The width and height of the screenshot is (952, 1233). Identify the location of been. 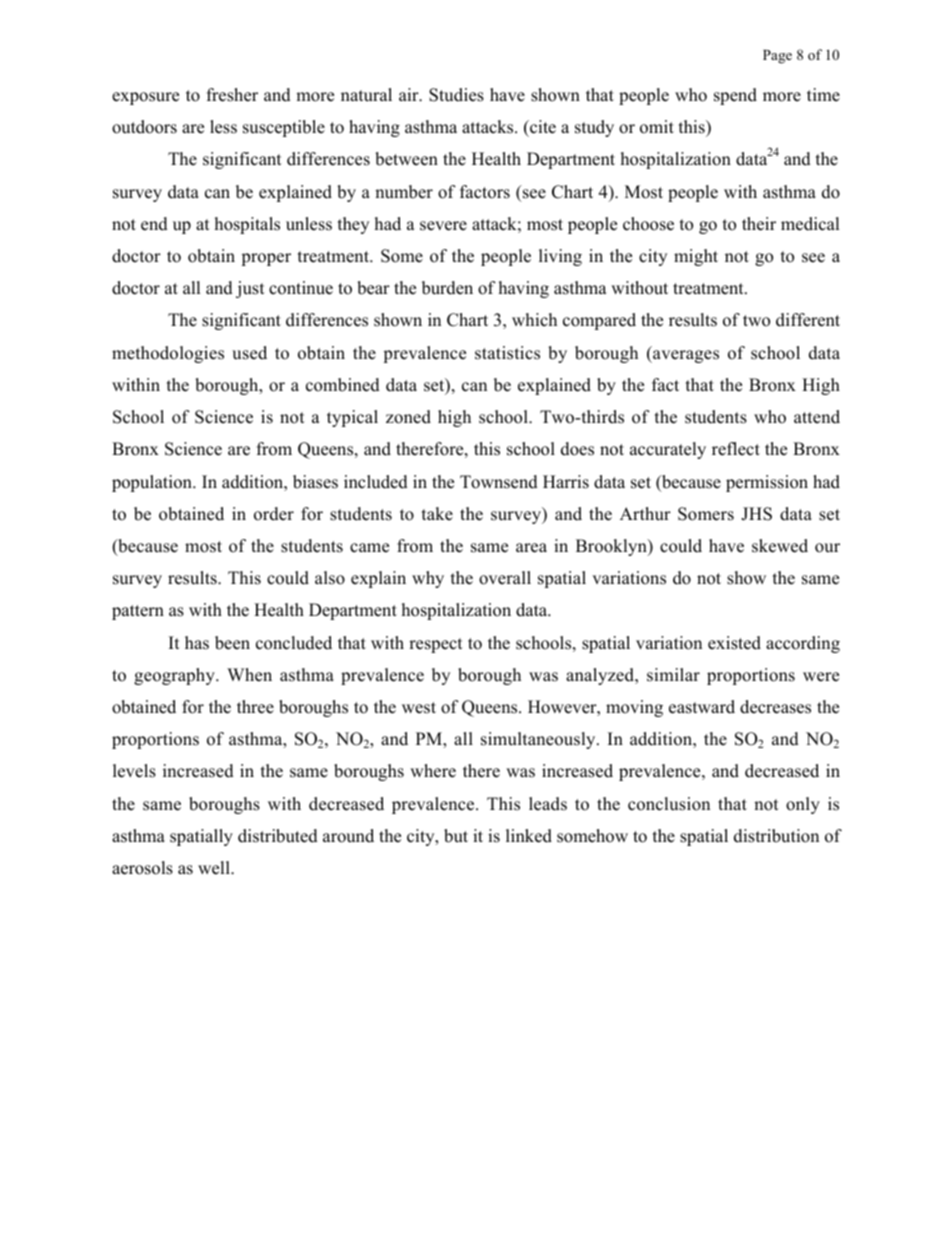
(232, 643).
